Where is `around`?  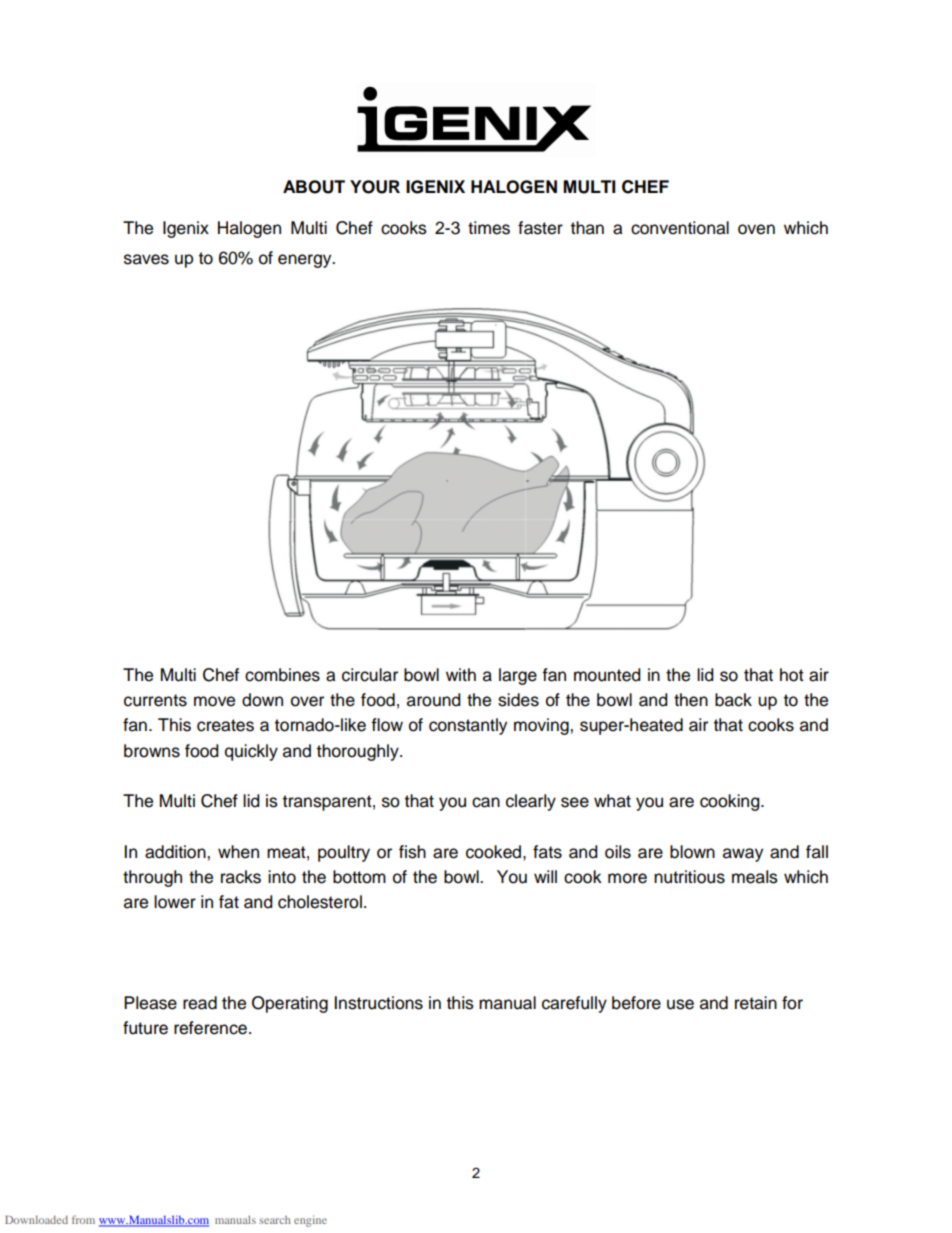 around is located at coordinates (434, 700).
